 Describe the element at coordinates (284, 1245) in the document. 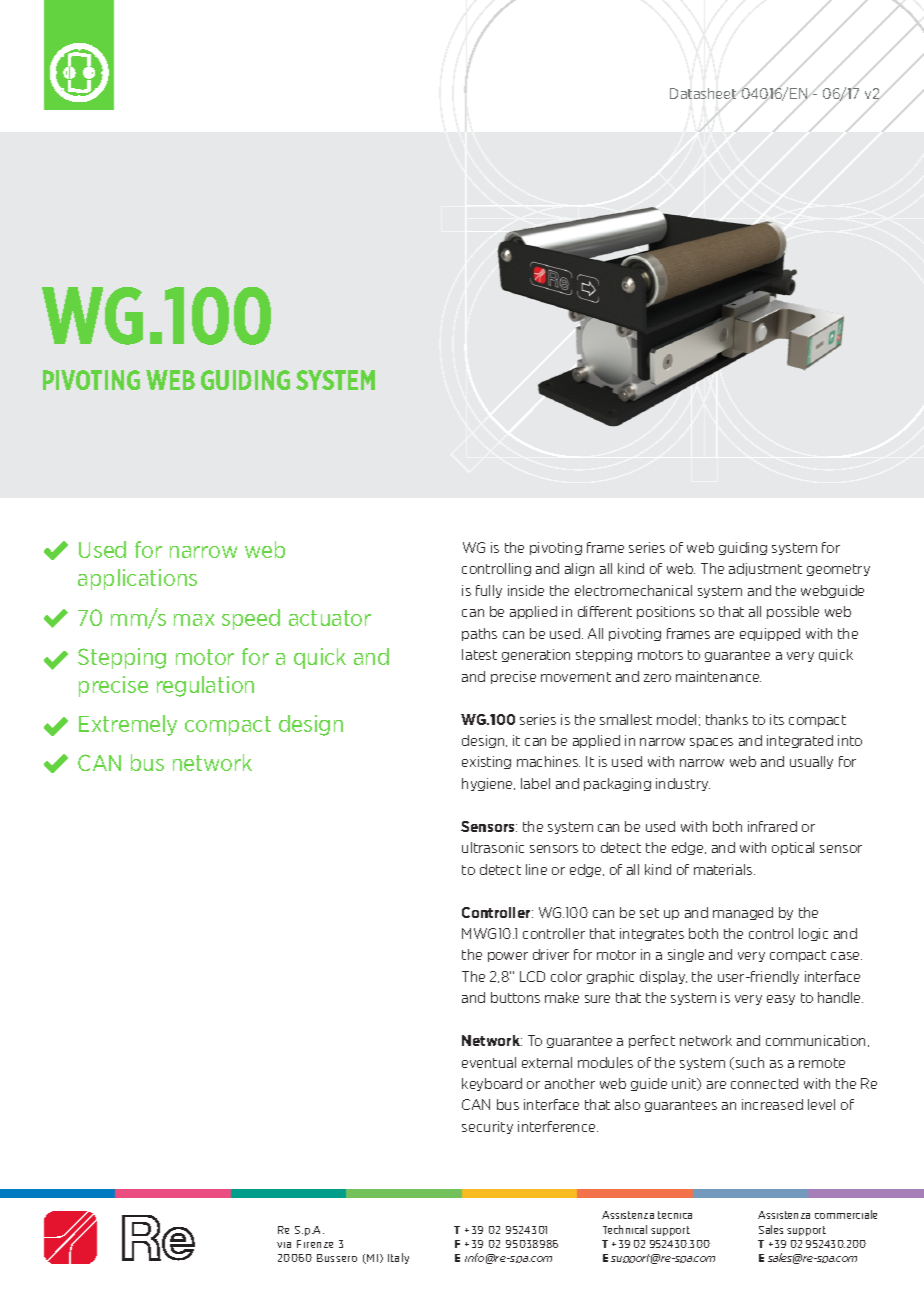

I see `via` at that location.
